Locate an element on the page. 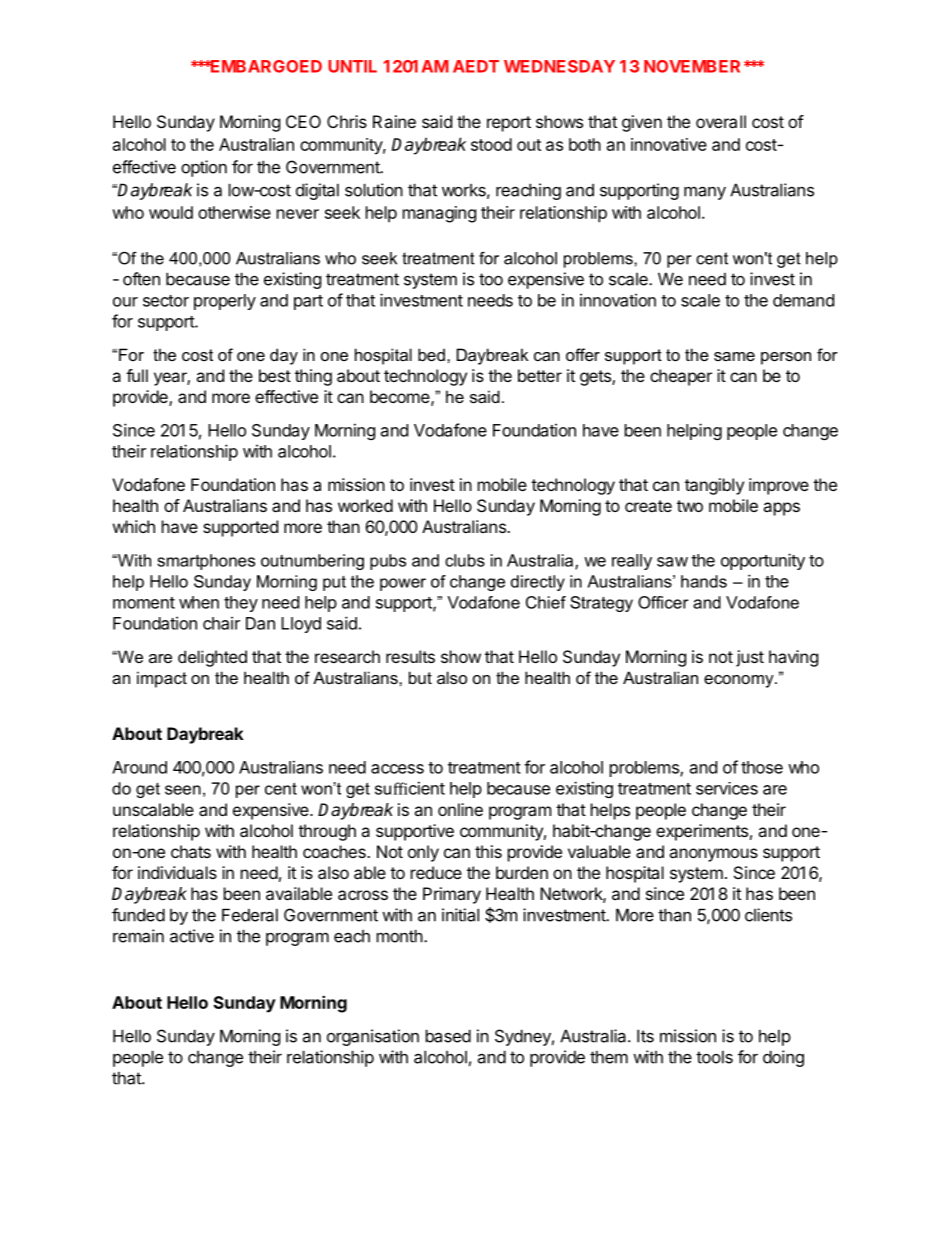 The height and width of the document is (1233, 952). tools is located at coordinates (714, 1057).
